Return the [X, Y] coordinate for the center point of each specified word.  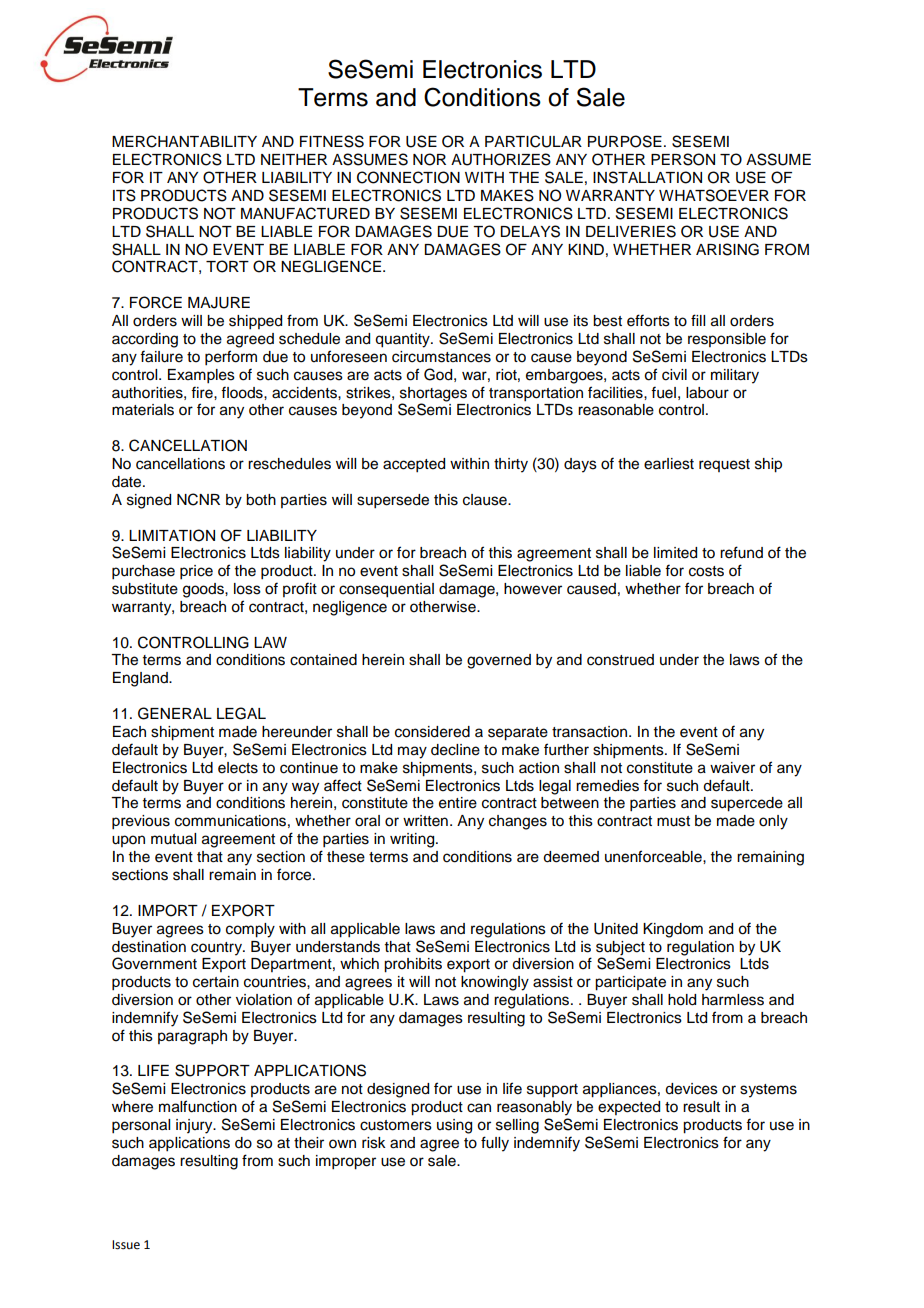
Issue [126, 1245]
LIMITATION [172, 535]
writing [413, 840]
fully [495, 1144]
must [673, 821]
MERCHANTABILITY [184, 141]
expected [629, 1108]
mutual [173, 839]
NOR [429, 159]
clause [486, 500]
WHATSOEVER [714, 195]
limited [675, 553]
